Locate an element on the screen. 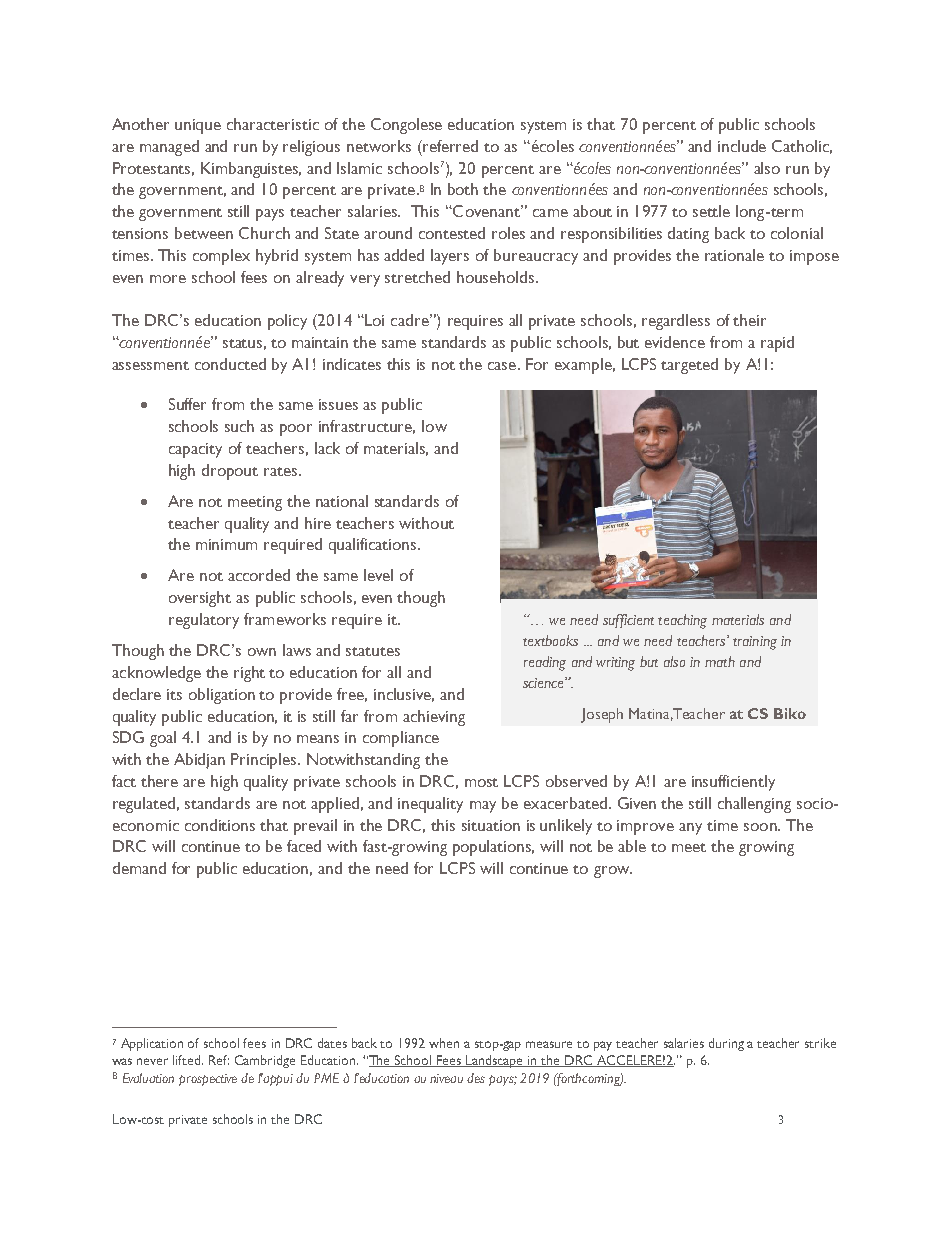 This screenshot has width=952, height=1233. teaching is located at coordinates (682, 621).
